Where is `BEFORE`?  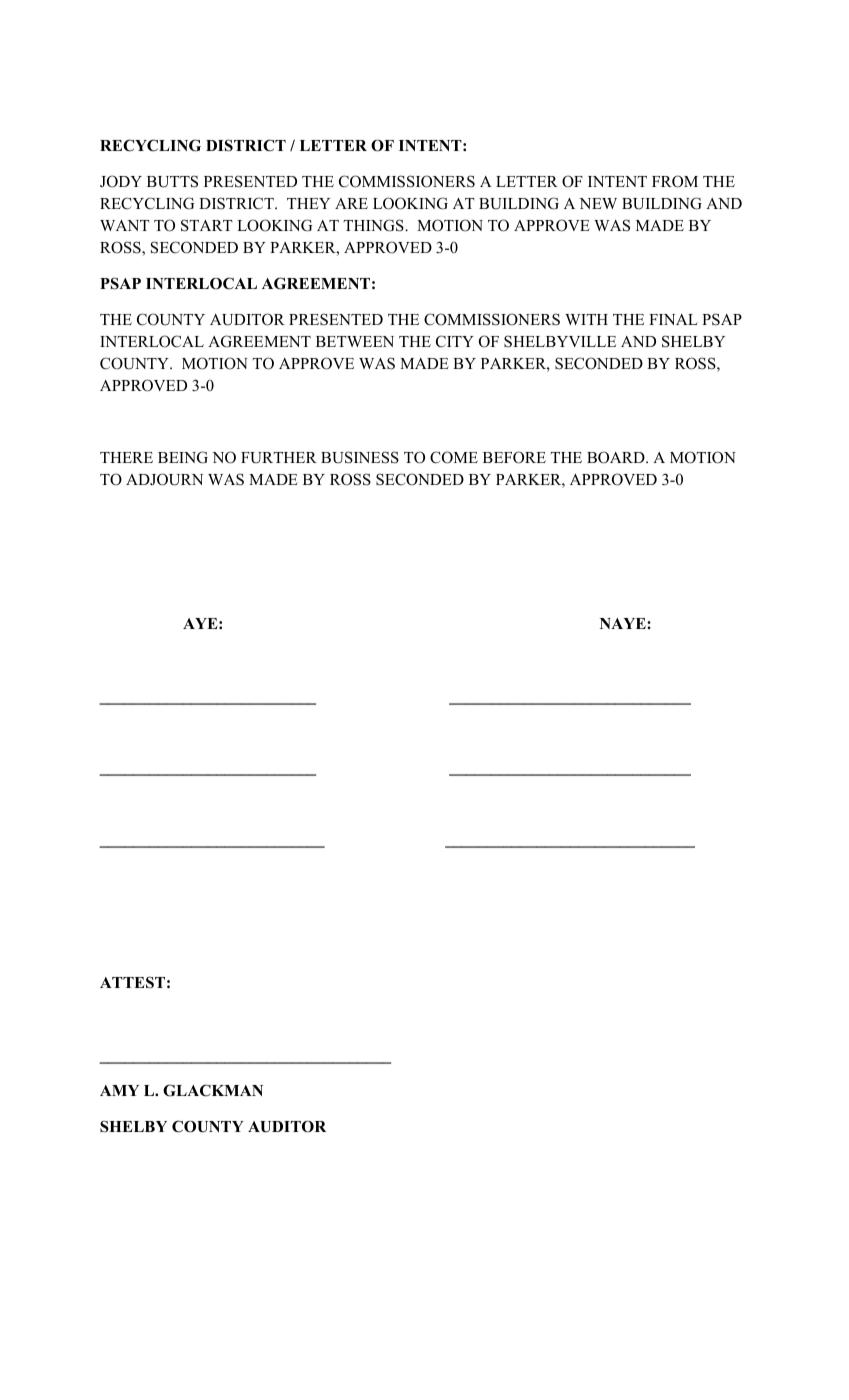 BEFORE is located at coordinates (514, 457).
